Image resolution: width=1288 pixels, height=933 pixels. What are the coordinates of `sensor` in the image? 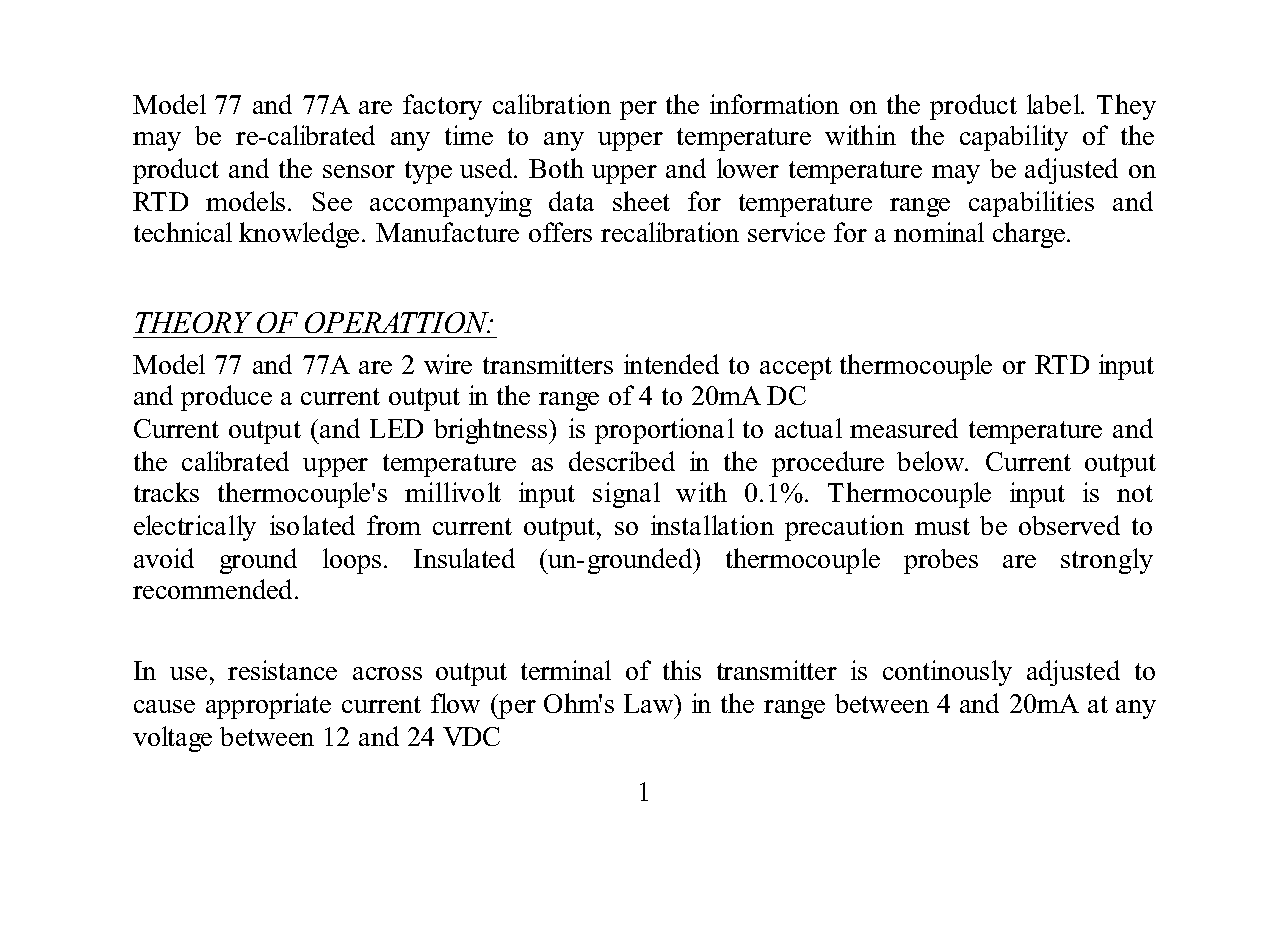 It's located at (359, 171).
